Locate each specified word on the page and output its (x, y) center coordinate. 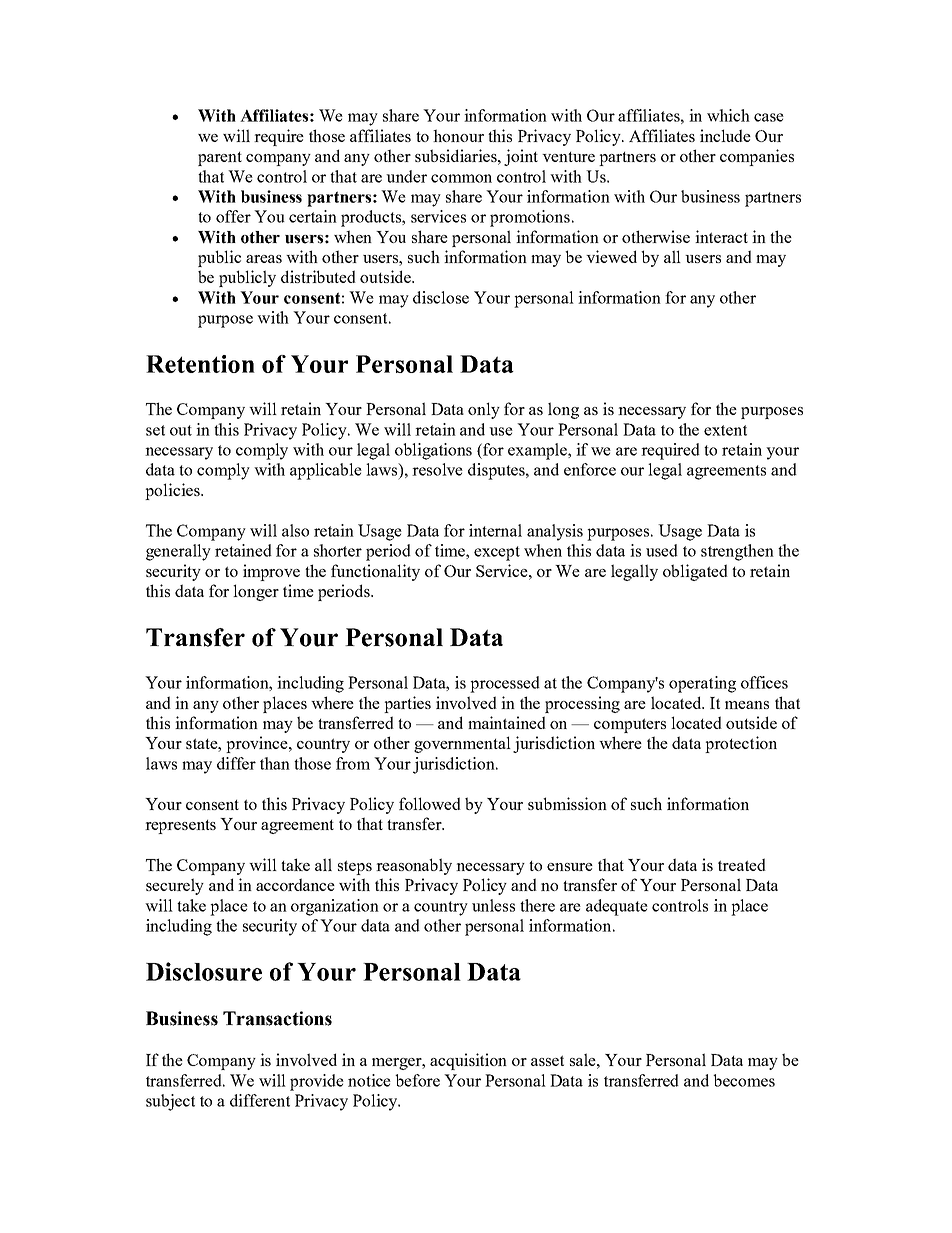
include (725, 135)
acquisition (468, 1061)
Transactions (277, 1018)
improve (271, 572)
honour (458, 135)
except (497, 553)
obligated (695, 572)
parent (220, 159)
